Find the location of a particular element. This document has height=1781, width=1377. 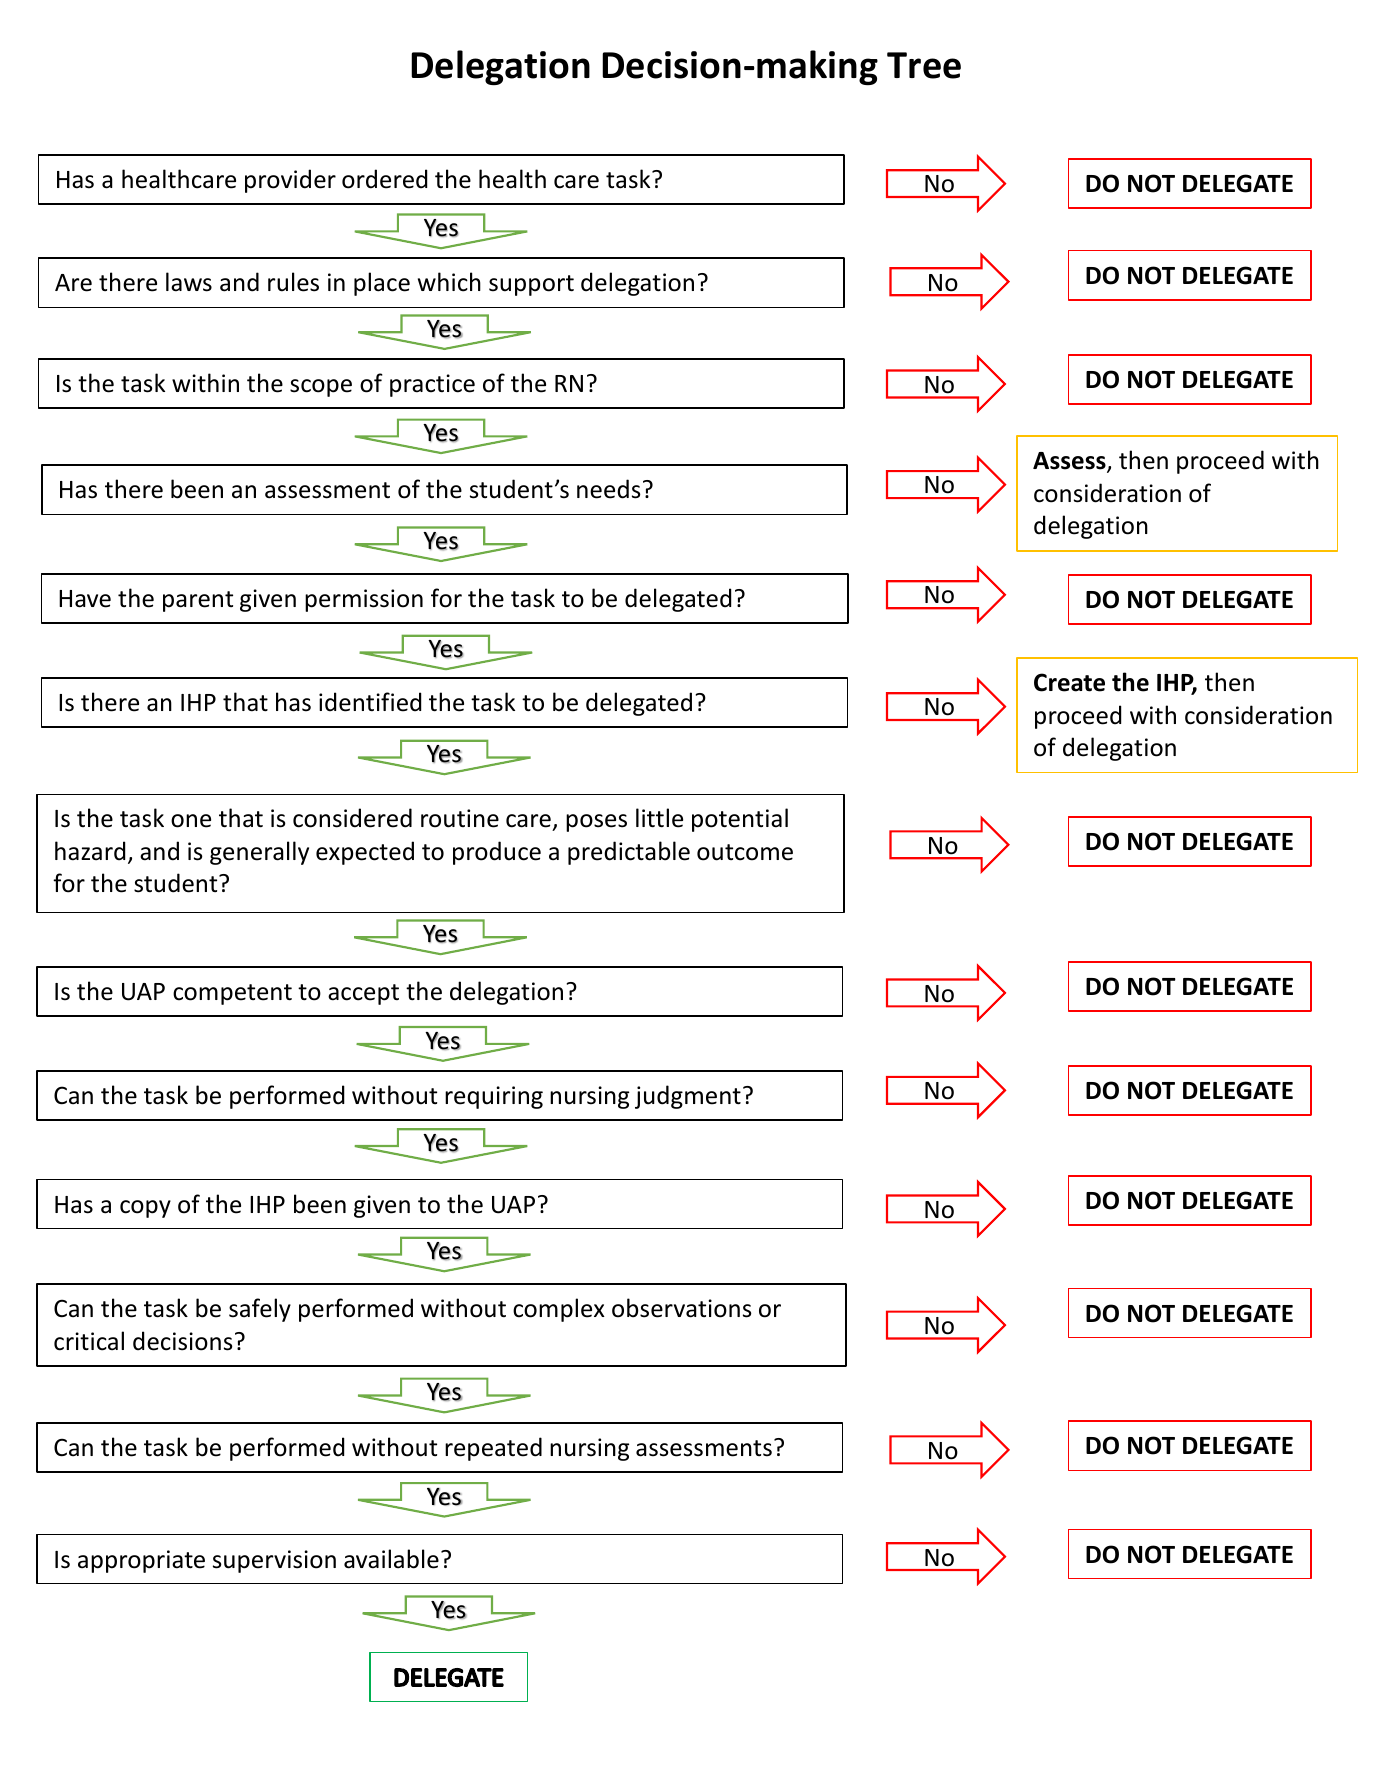

judgment is located at coordinates (688, 1097).
